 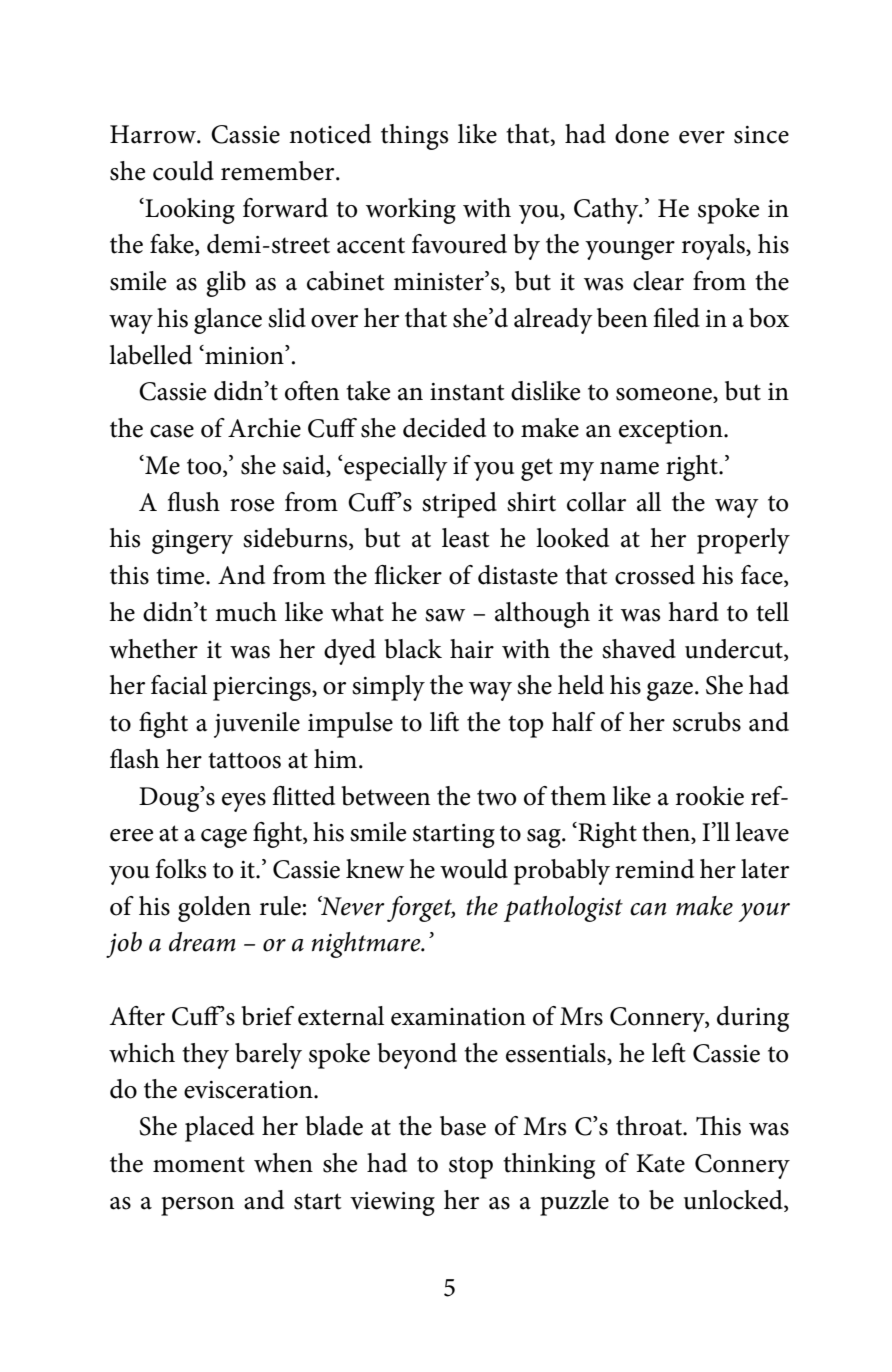 What do you see at coordinates (183, 171) in the document?
I see `could` at bounding box center [183, 171].
